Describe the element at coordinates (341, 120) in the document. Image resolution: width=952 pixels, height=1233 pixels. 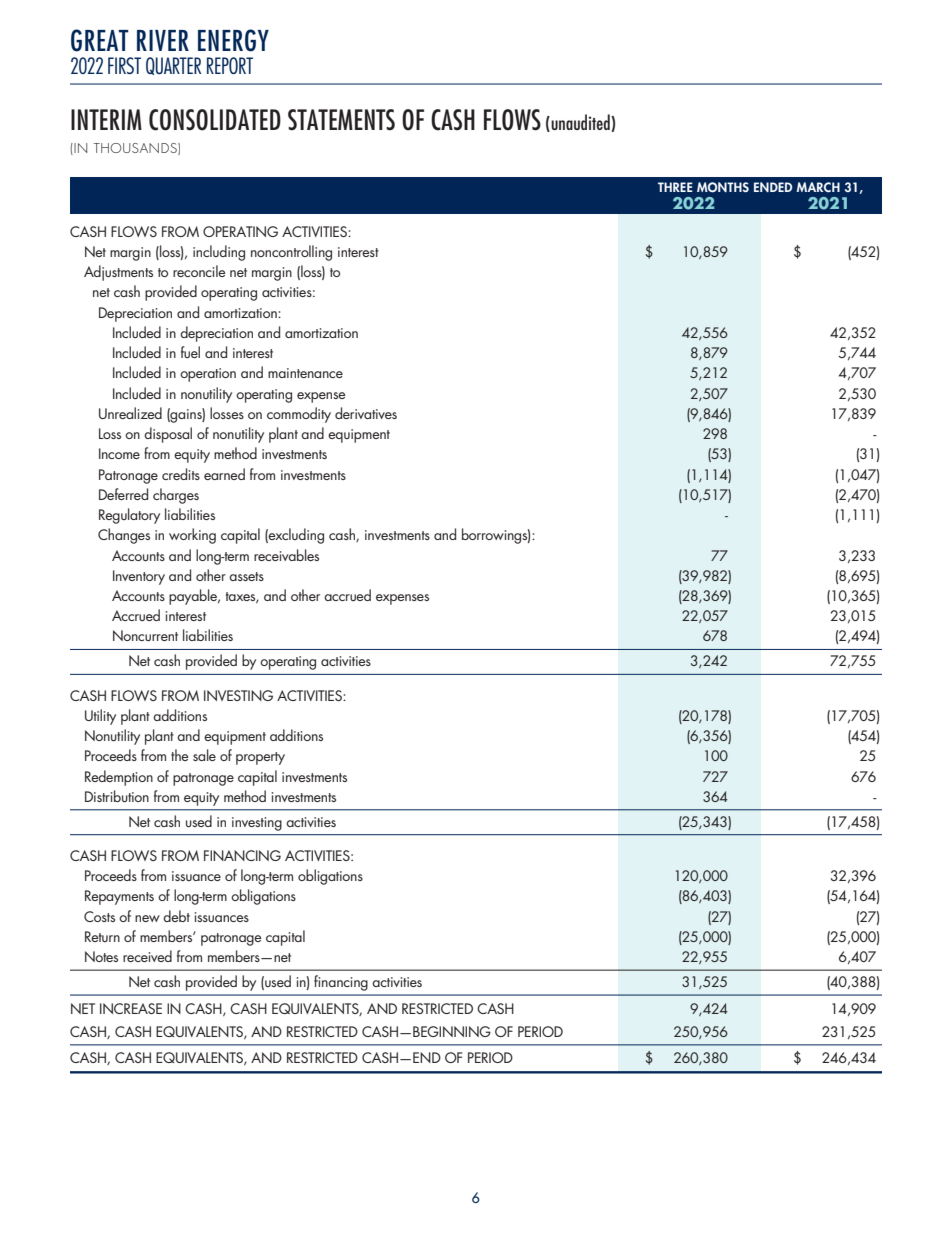
I see `STATEMENTS` at that location.
